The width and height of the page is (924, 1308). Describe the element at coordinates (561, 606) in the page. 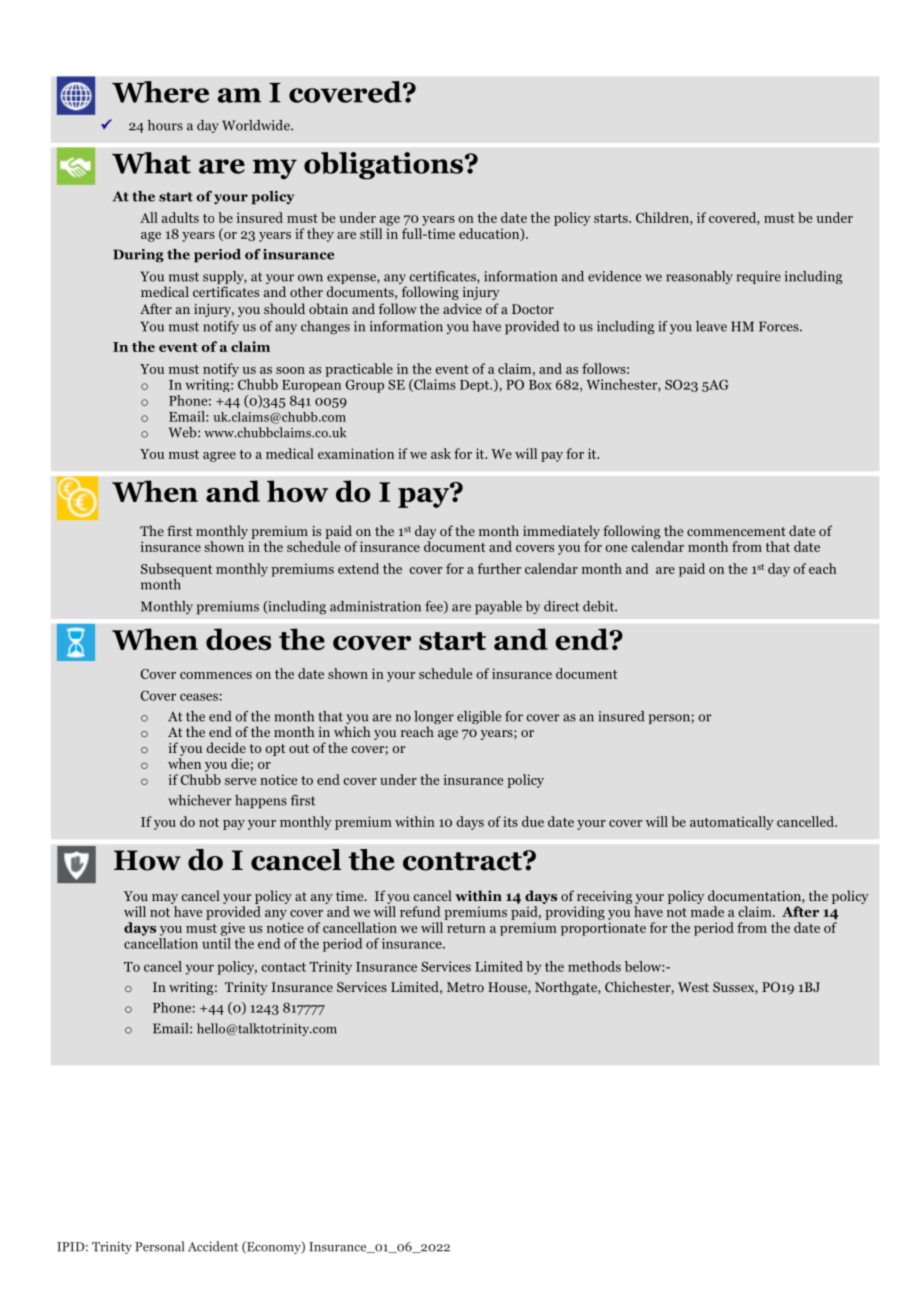

I see `direct` at that location.
